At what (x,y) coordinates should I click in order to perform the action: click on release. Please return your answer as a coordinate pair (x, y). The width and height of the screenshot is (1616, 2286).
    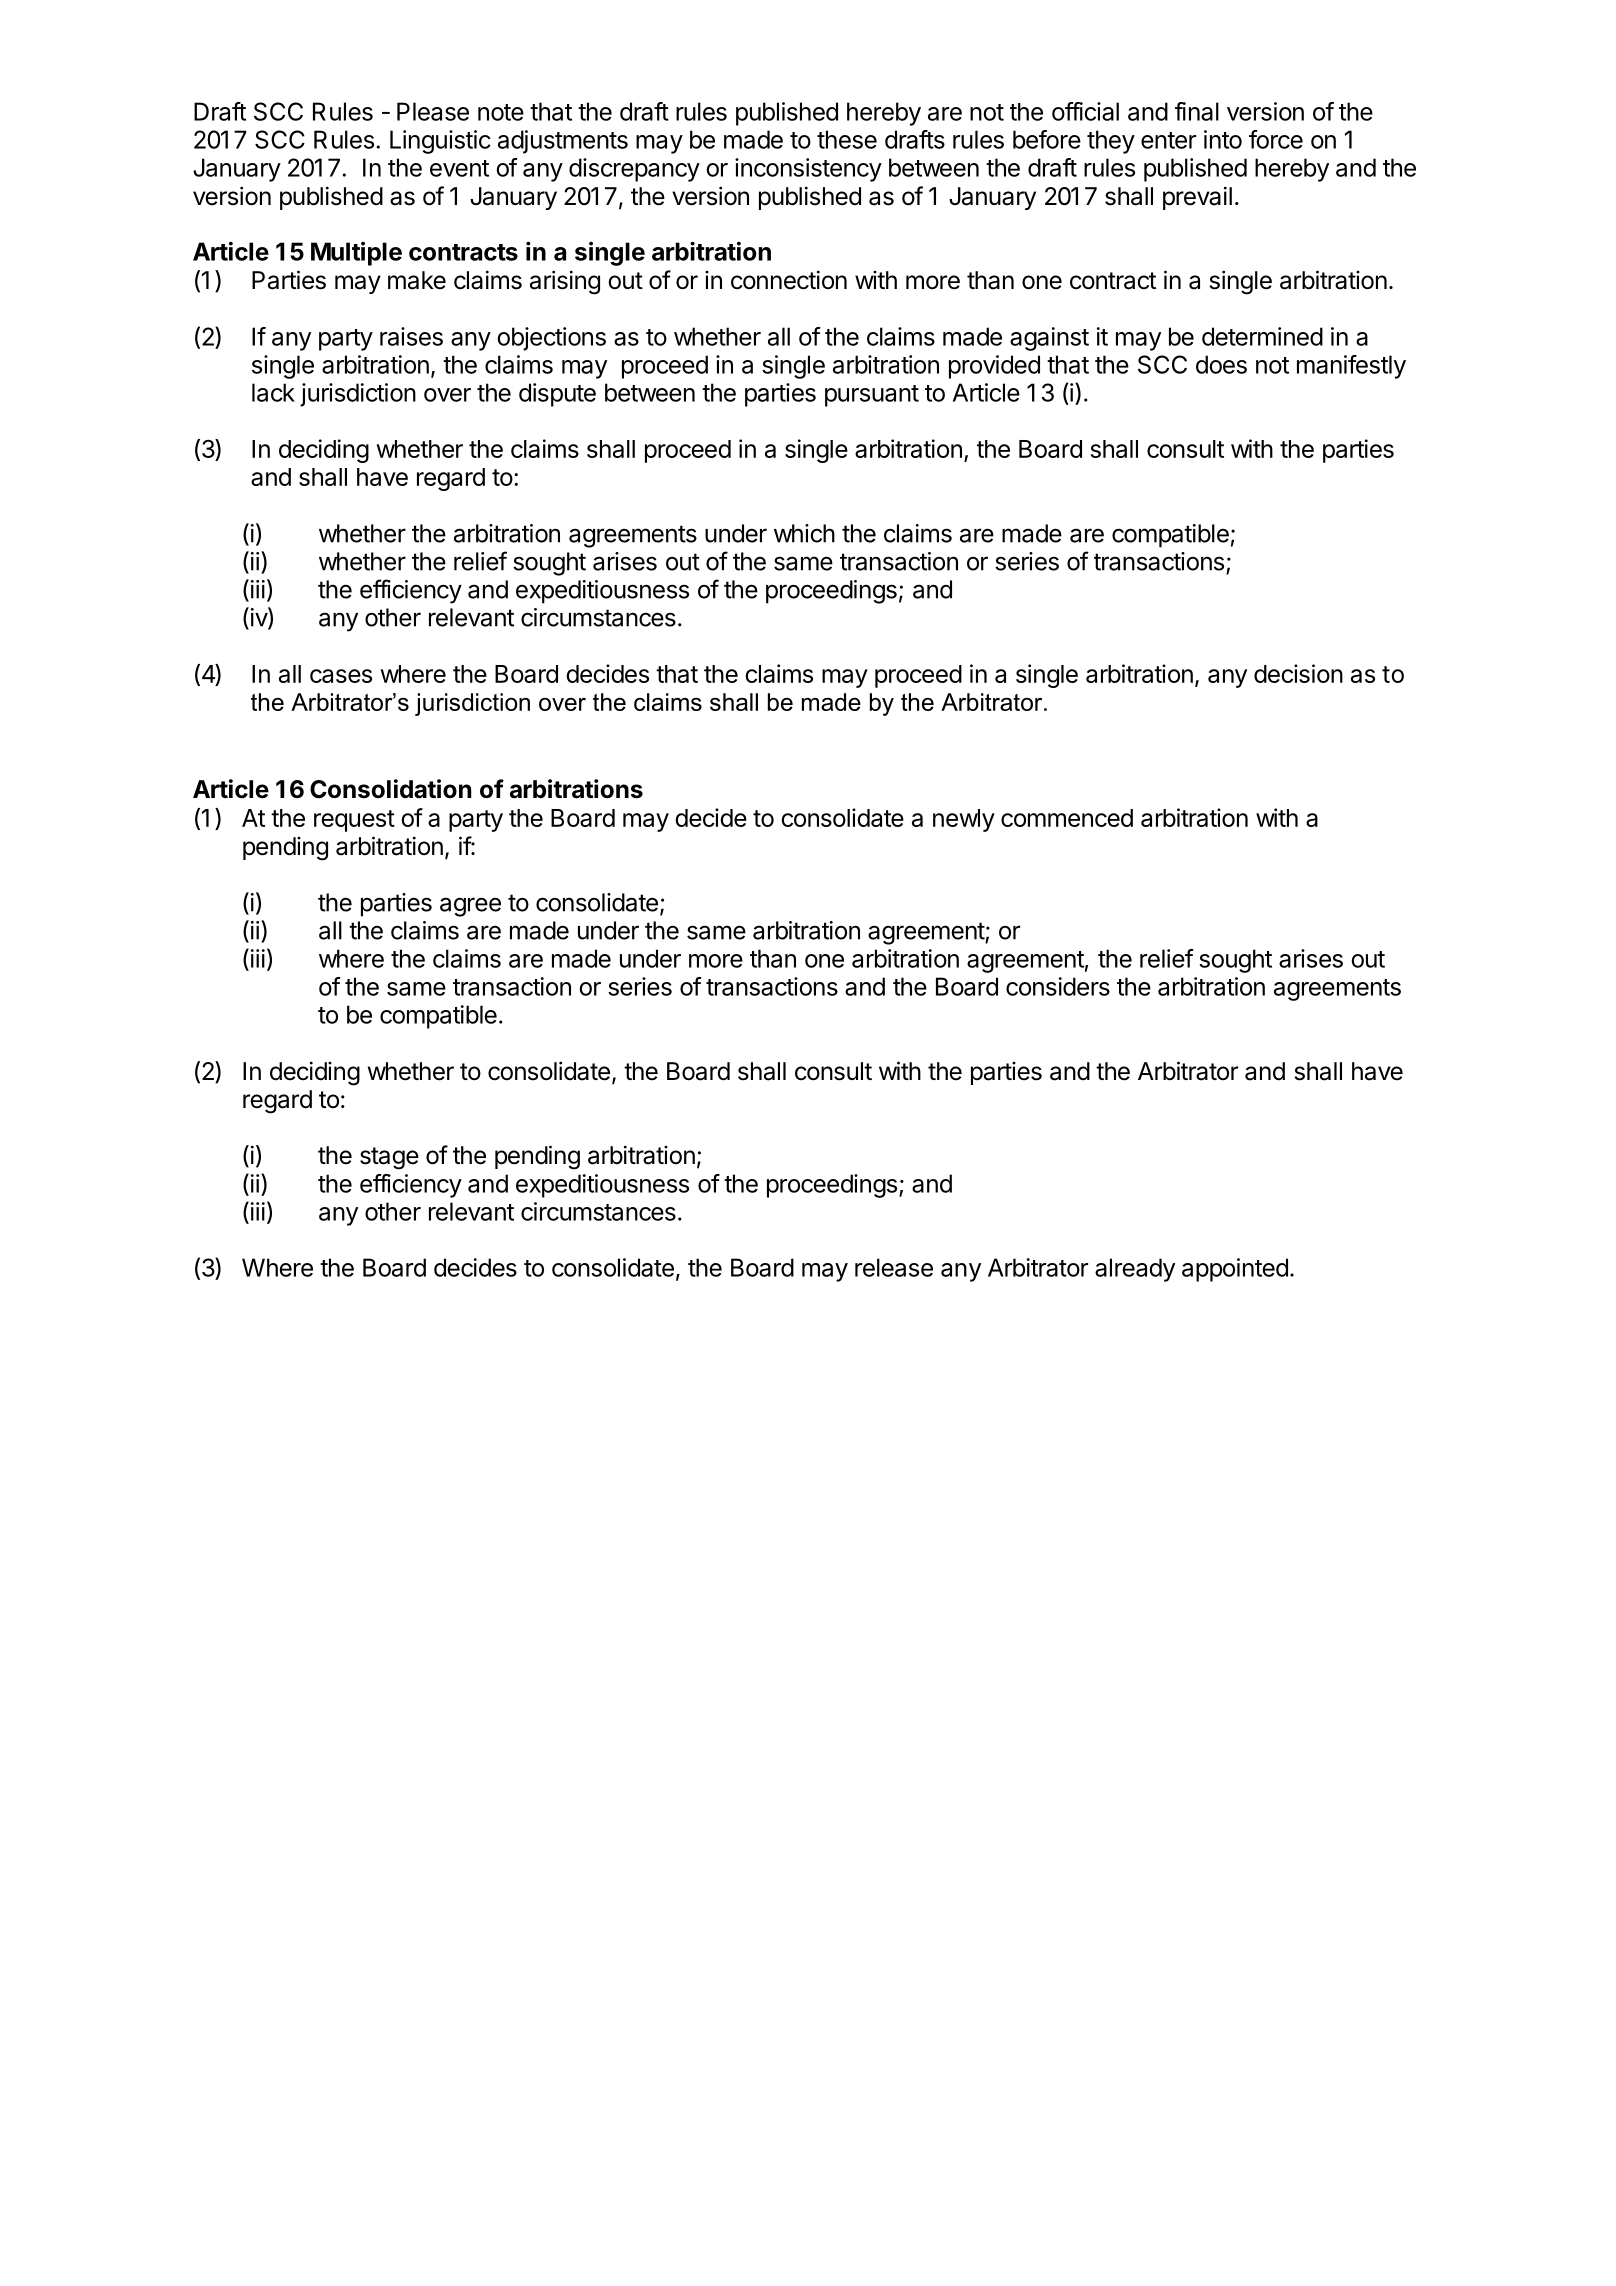
    Looking at the image, I should click on (894, 1267).
